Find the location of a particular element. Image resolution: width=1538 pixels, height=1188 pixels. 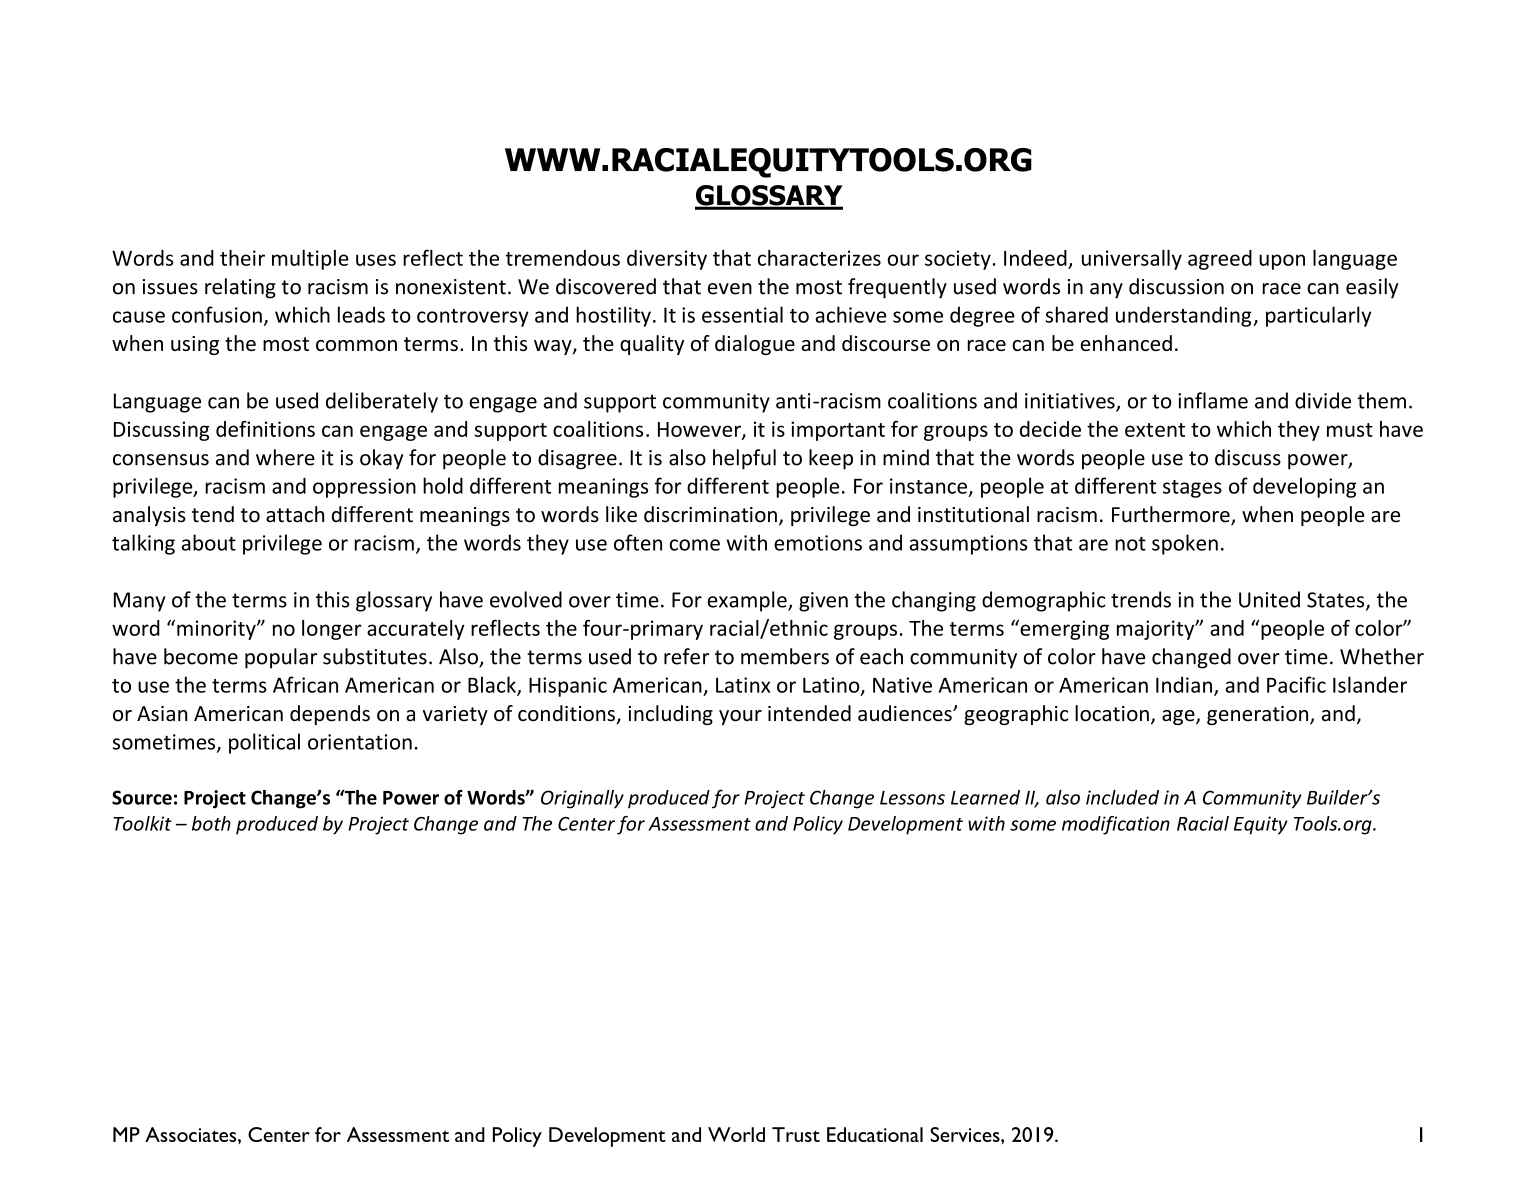

both is located at coordinates (211, 823).
